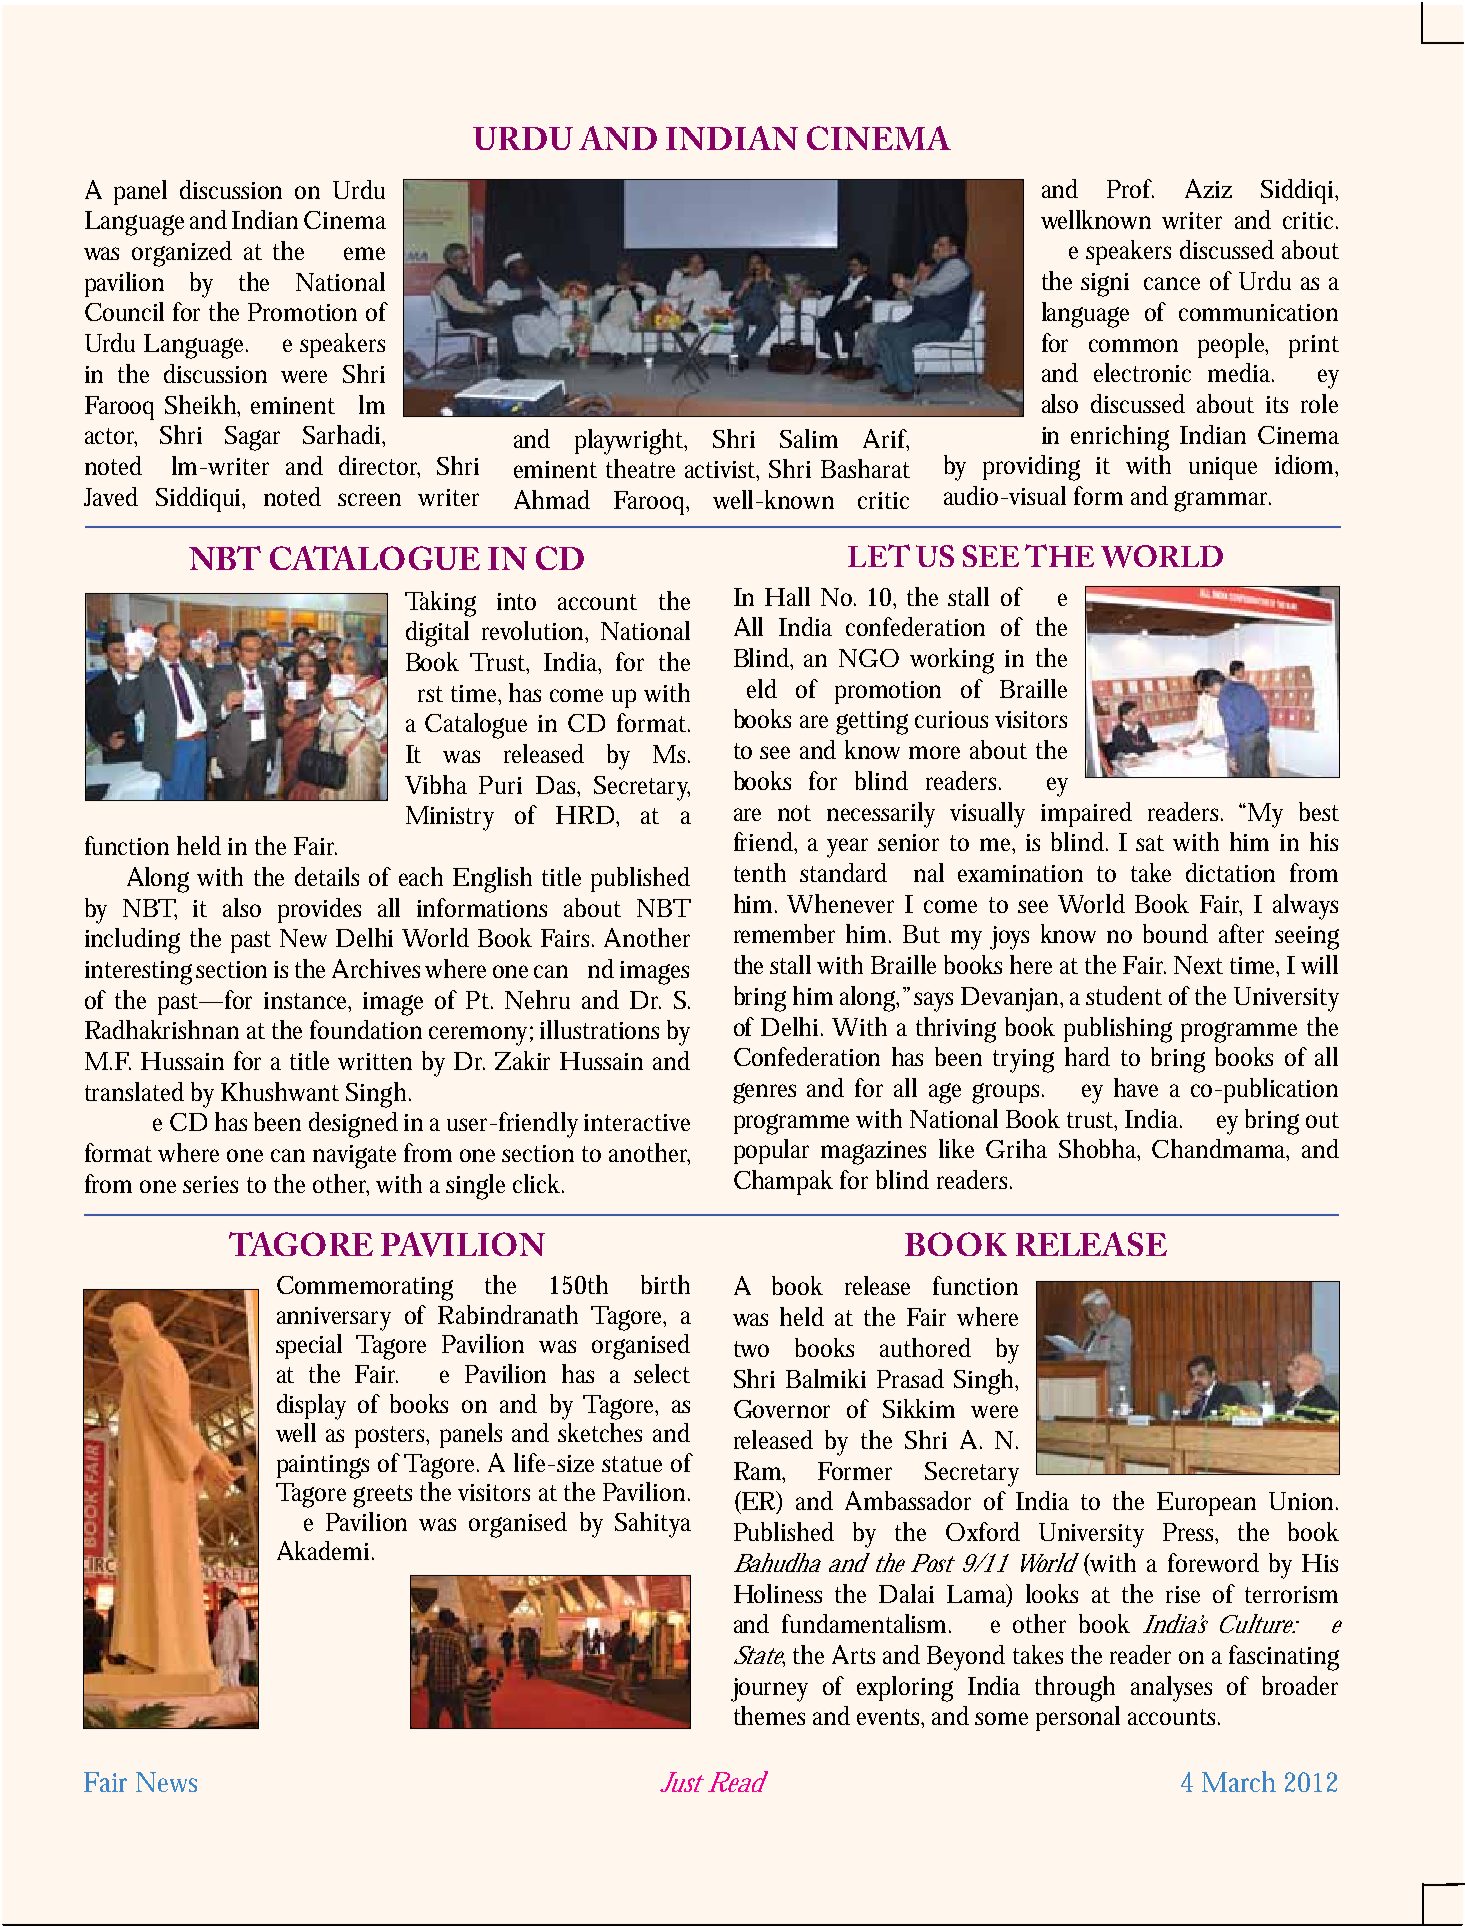 Image resolution: width=1465 pixels, height=1926 pixels. I want to click on organized, so click(182, 254).
